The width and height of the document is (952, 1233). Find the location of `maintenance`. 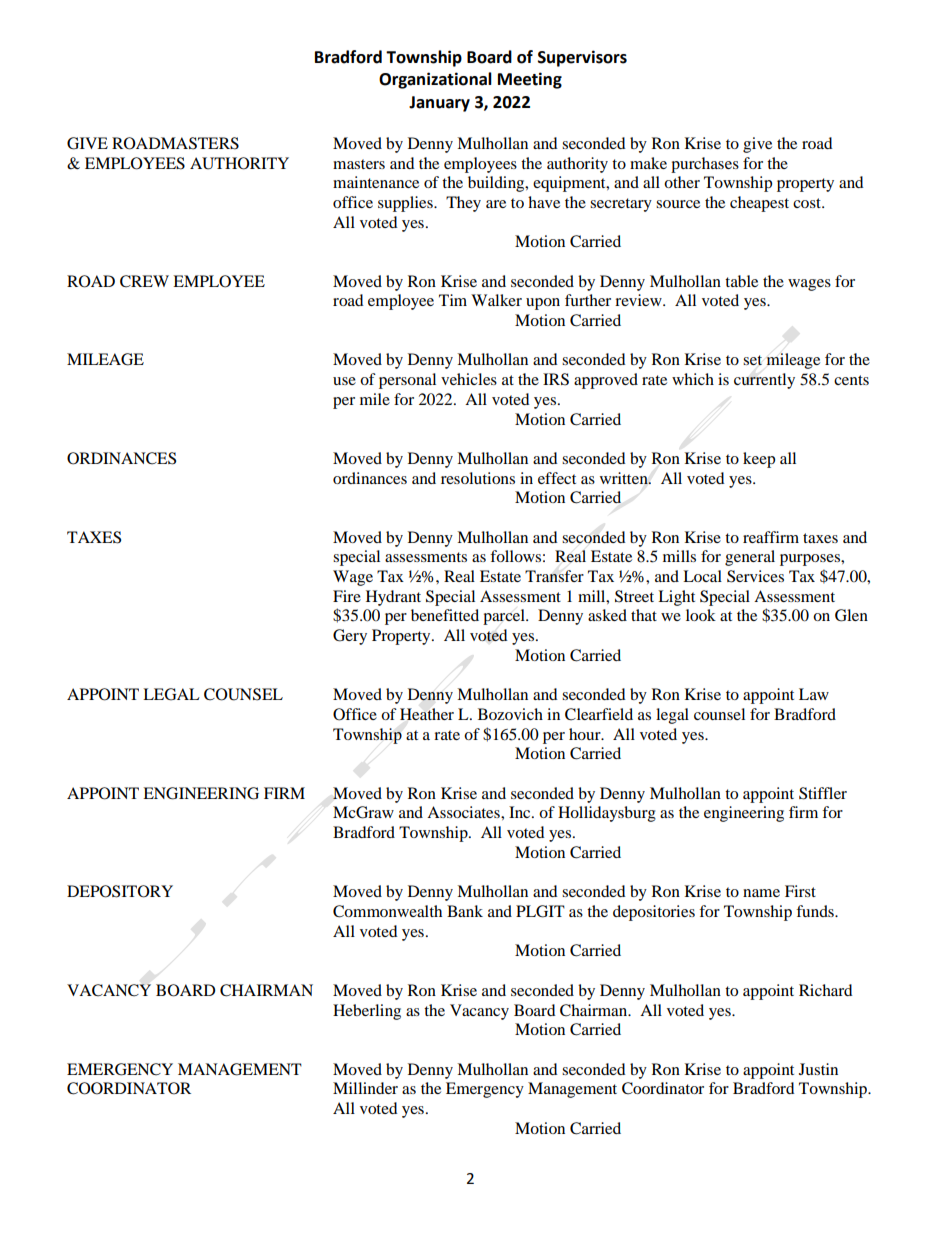

maintenance is located at coordinates (376, 182).
